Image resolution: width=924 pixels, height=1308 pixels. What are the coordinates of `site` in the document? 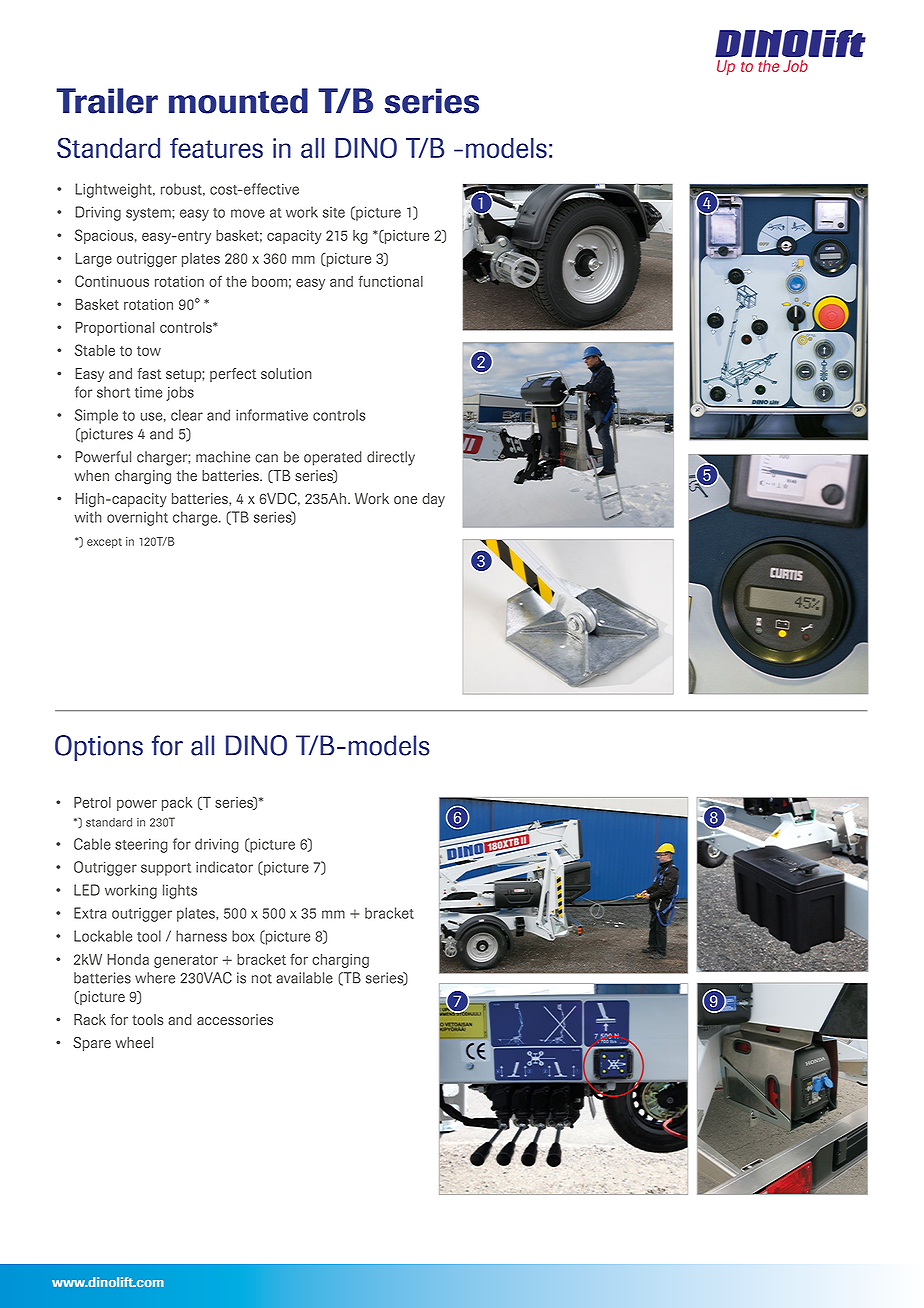 It's located at (334, 212).
